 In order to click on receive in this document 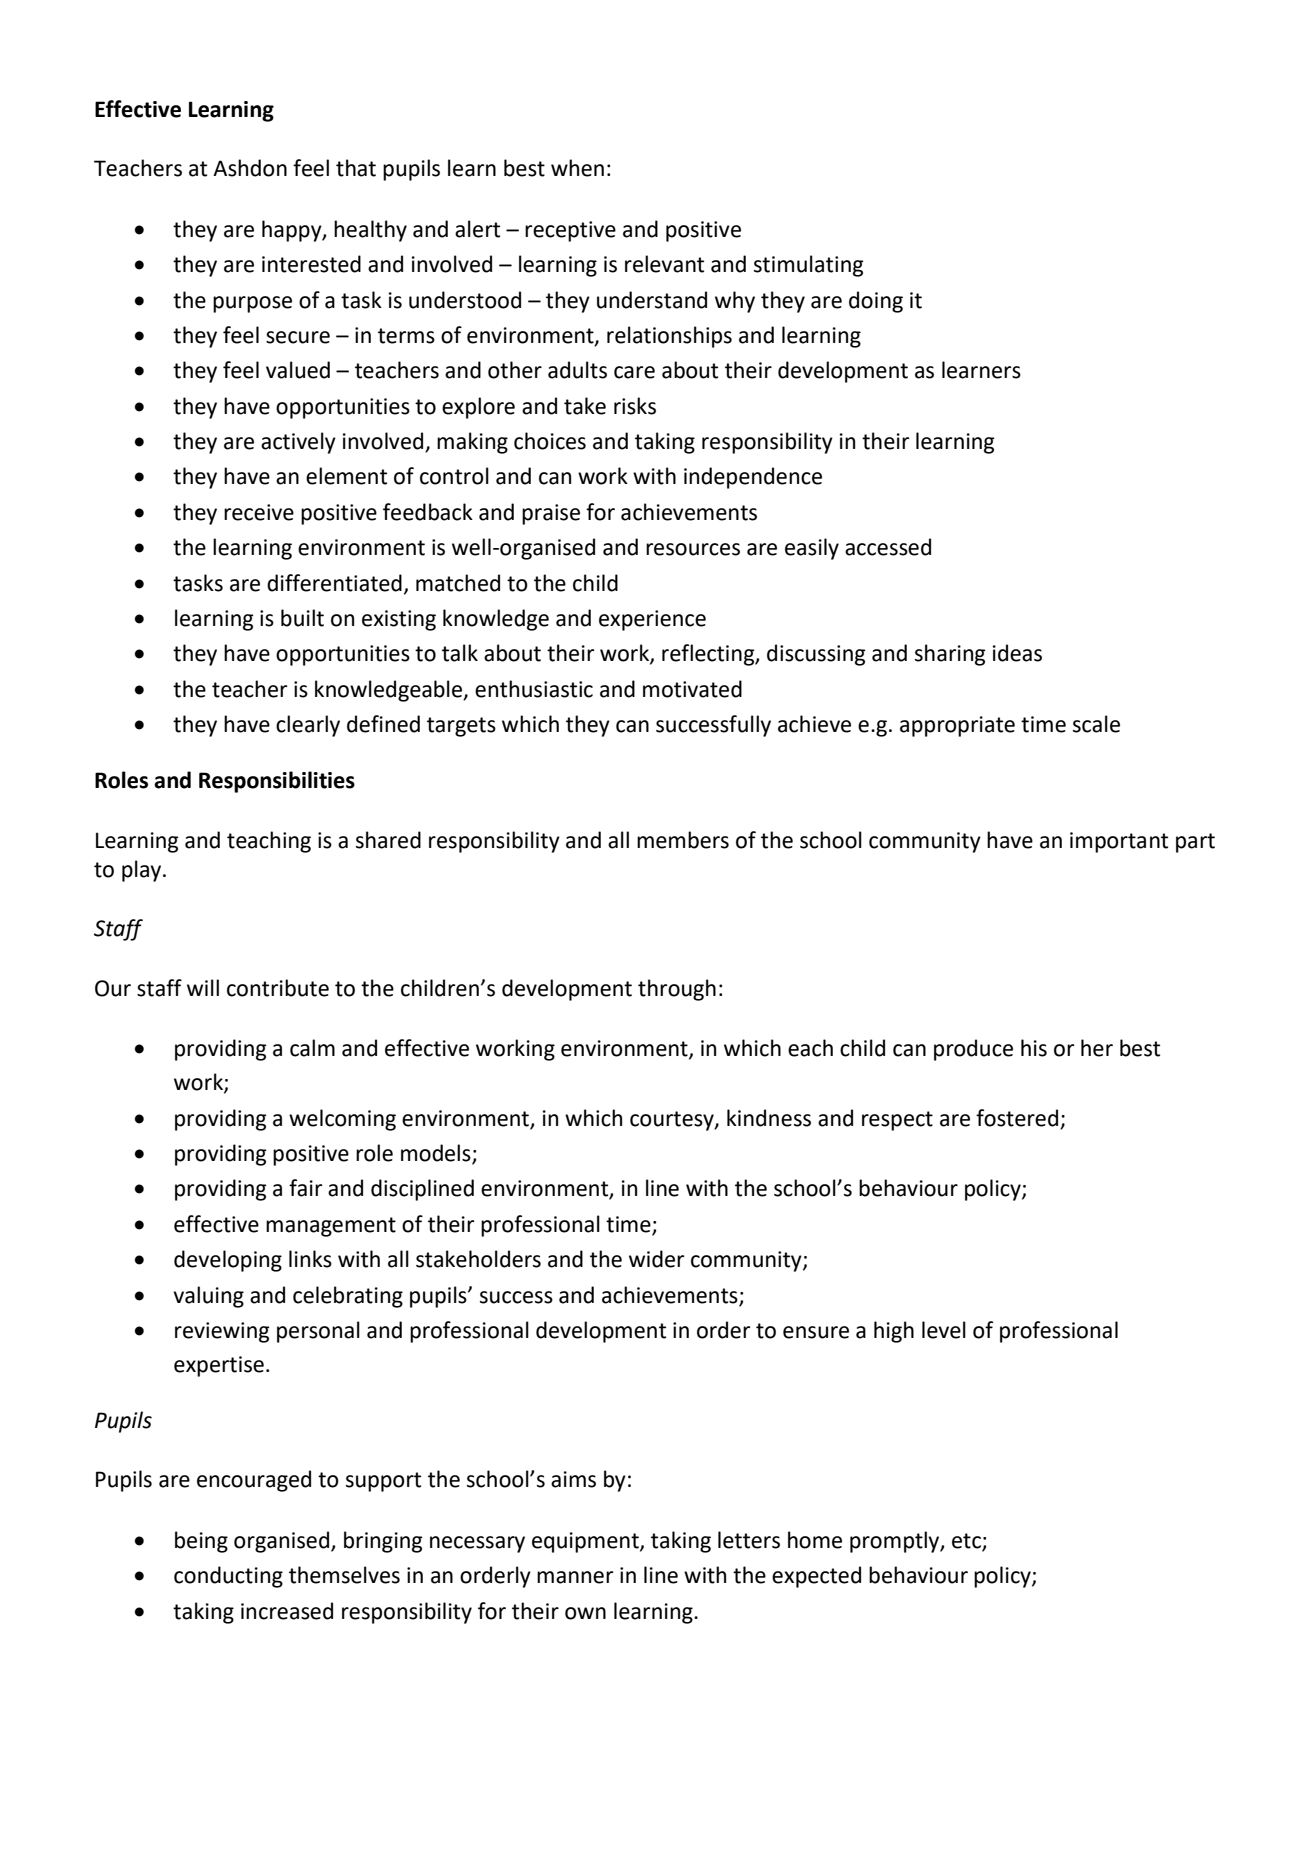, I will do `click(259, 512)`.
